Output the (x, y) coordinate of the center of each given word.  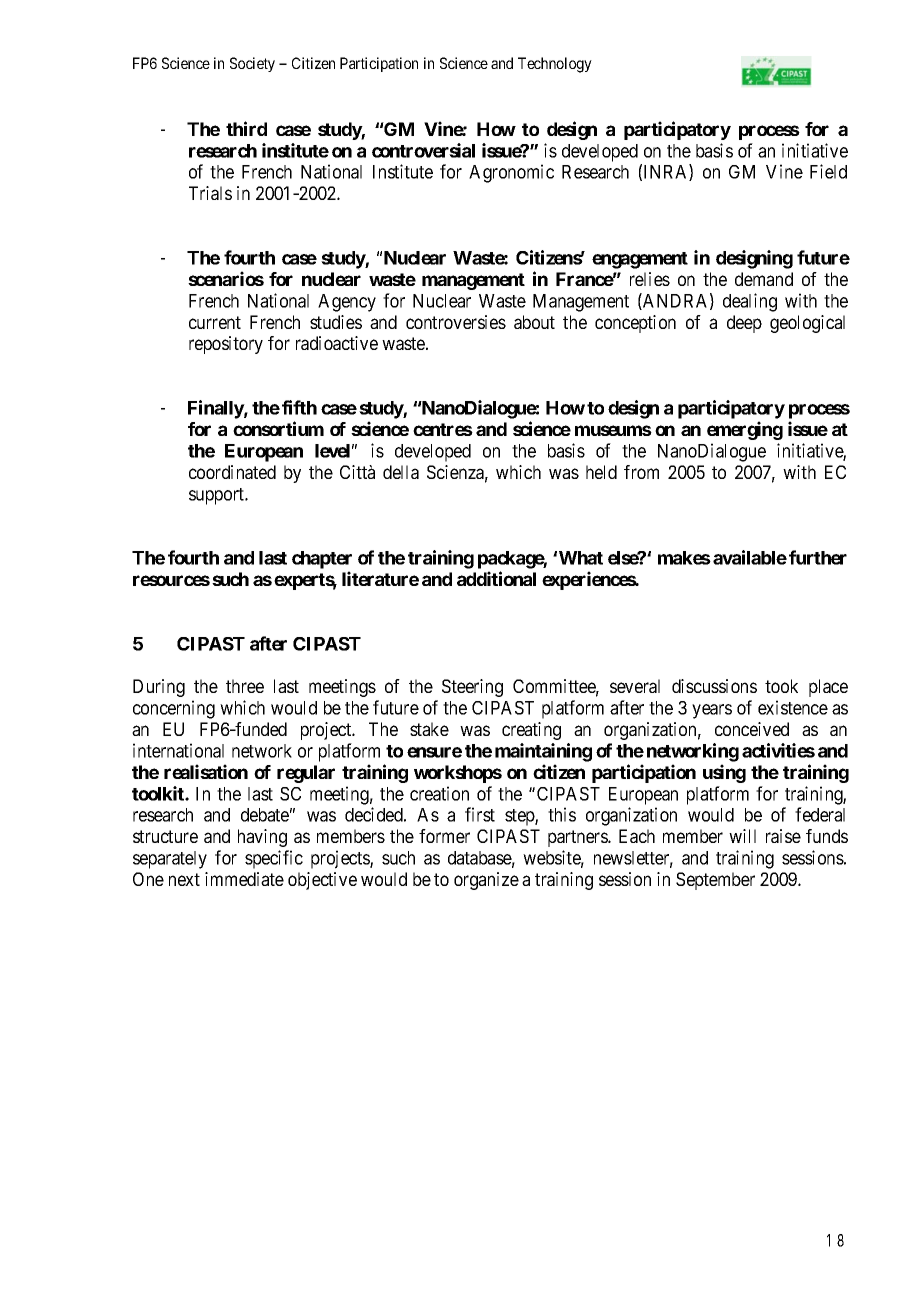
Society (252, 64)
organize (486, 881)
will (742, 836)
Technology (555, 65)
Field (828, 171)
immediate (244, 879)
